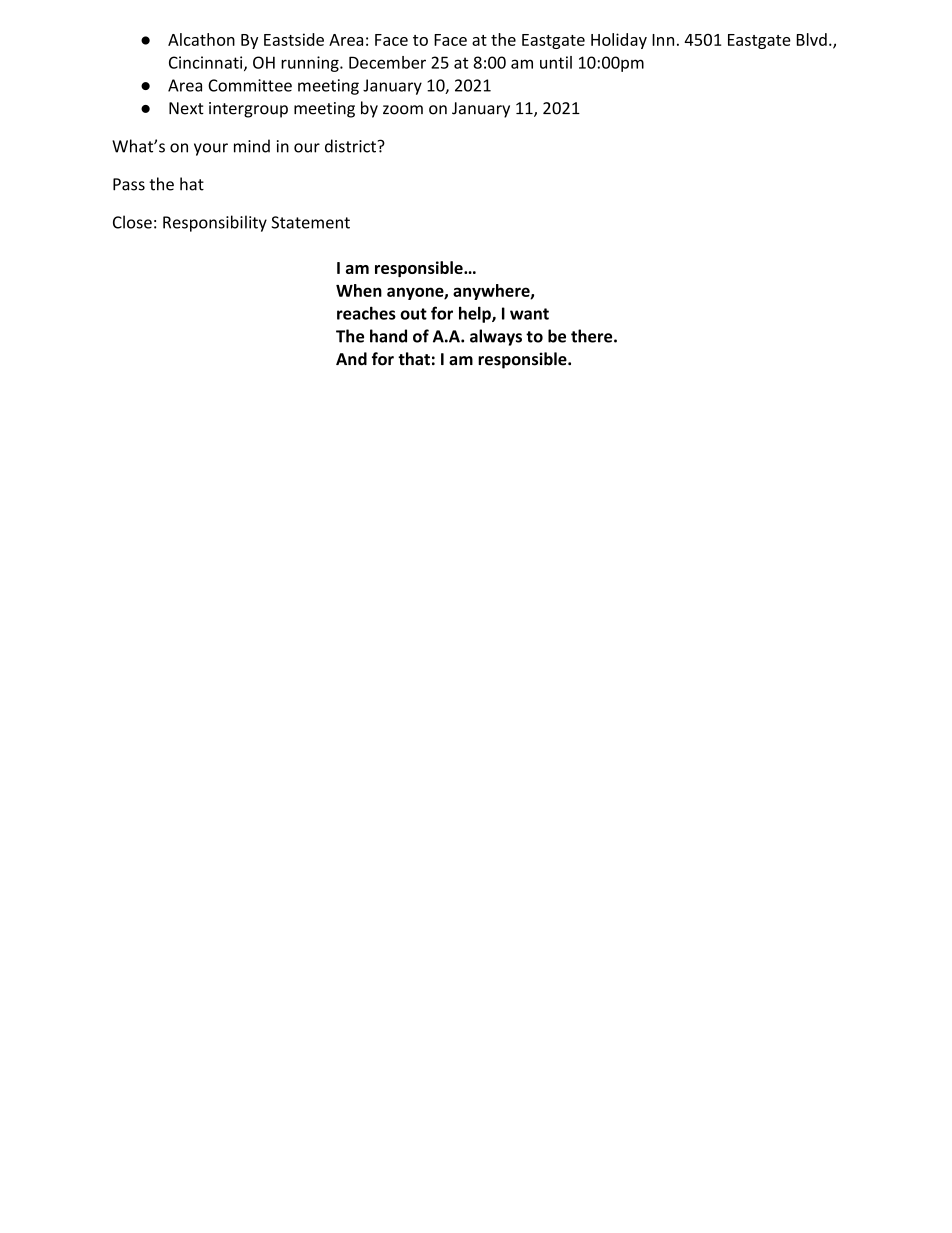  What do you see at coordinates (403, 110) in the screenshot?
I see `zoom` at bounding box center [403, 110].
